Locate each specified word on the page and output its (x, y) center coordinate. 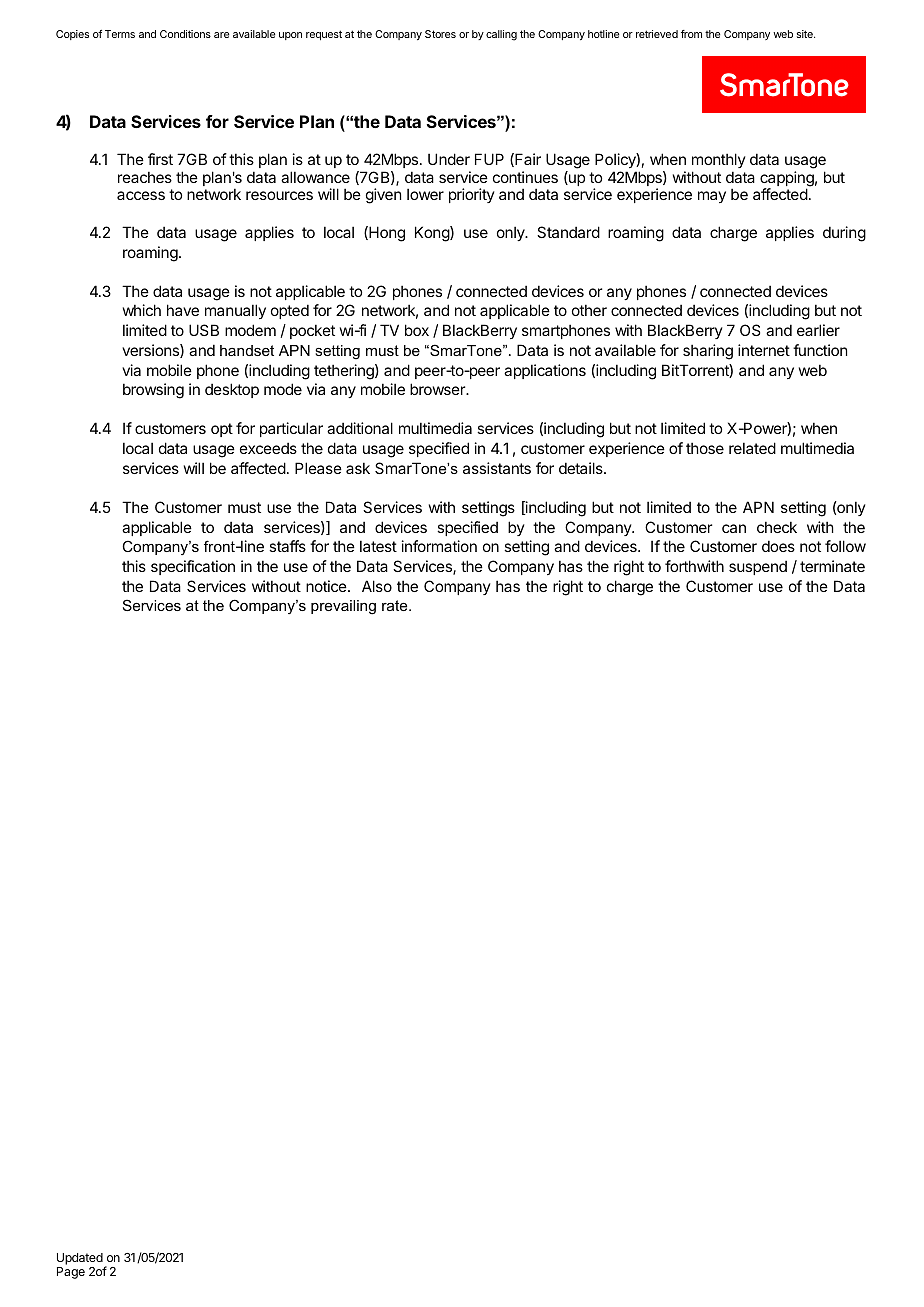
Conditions (185, 34)
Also (377, 586)
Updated (81, 1260)
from (691, 34)
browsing (153, 391)
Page (71, 1273)
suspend (758, 567)
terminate (832, 566)
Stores (440, 34)
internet (764, 350)
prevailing (343, 607)
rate (396, 605)
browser (438, 389)
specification (193, 567)
